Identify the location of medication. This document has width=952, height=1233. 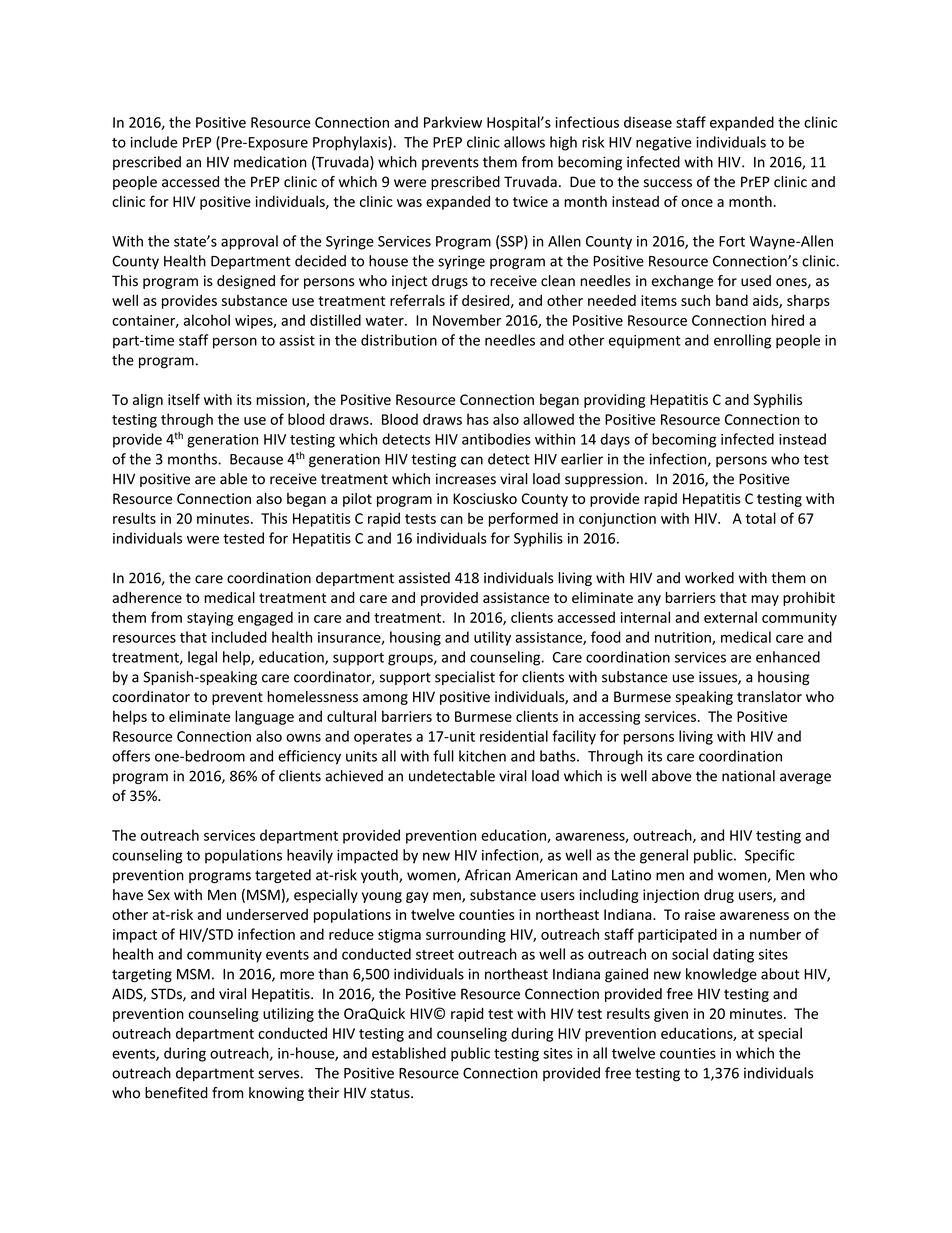
(270, 162).
